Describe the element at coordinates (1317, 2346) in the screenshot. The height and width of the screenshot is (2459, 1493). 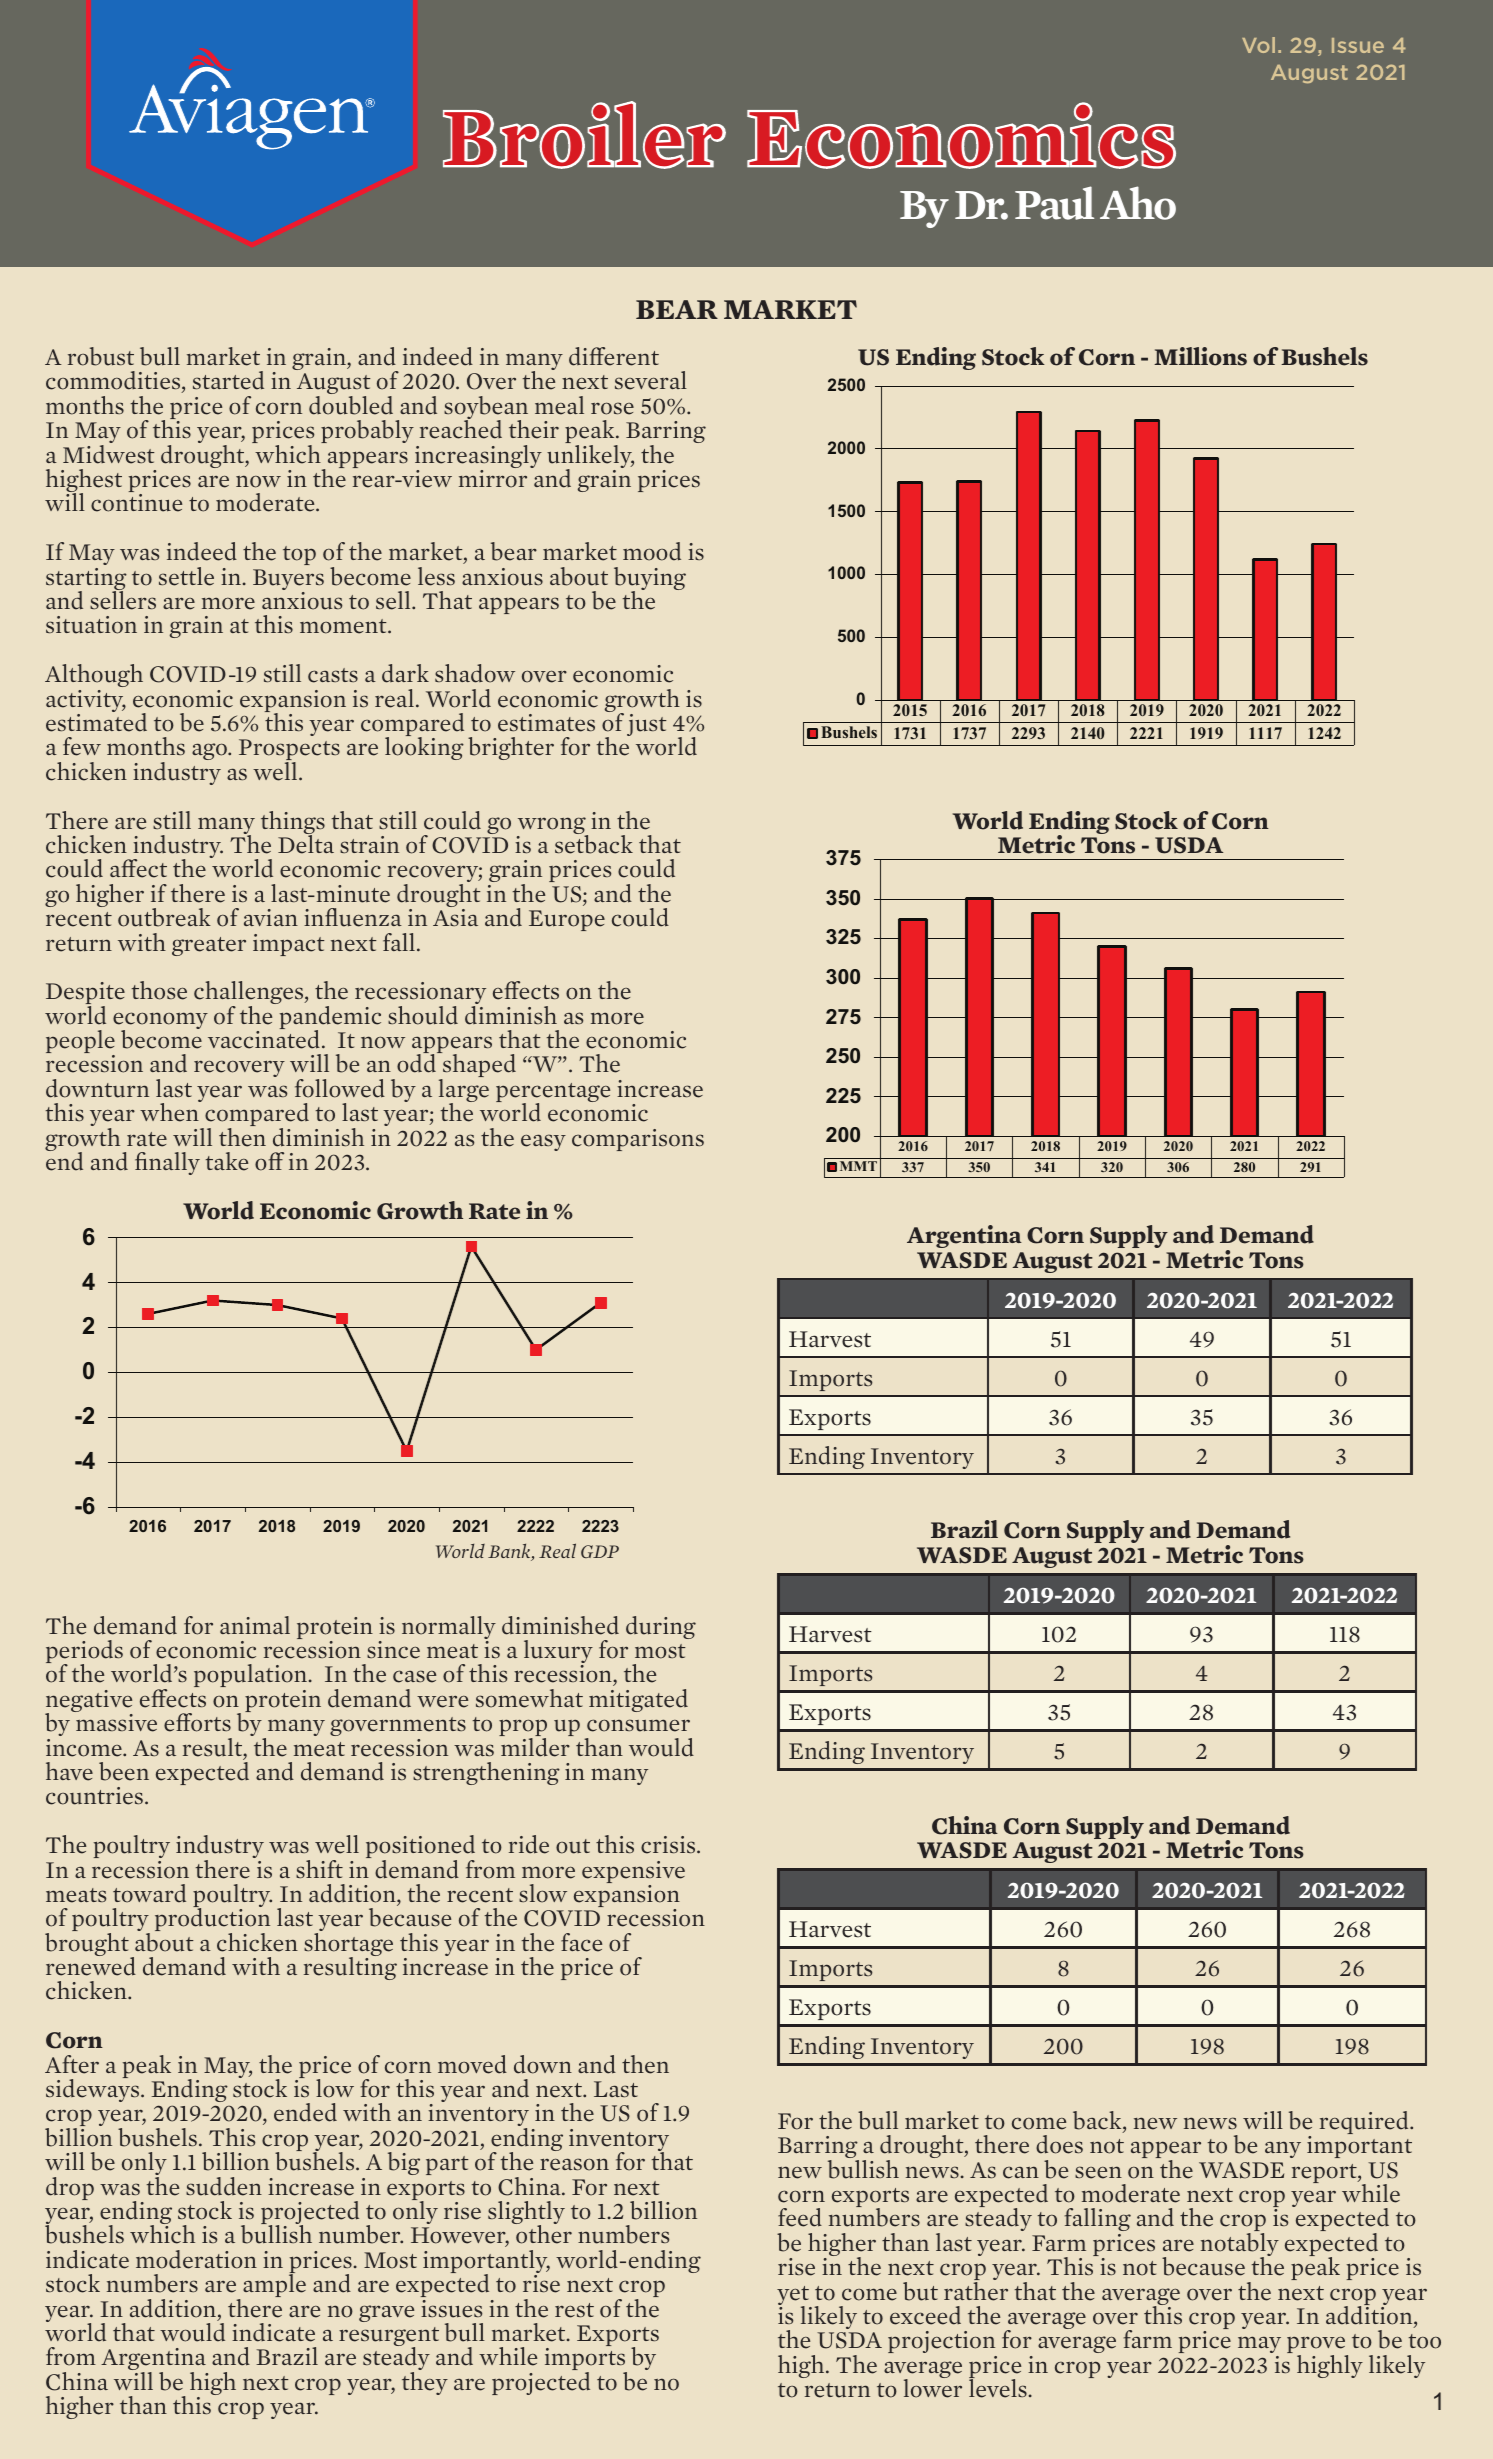
I see `prove` at that location.
